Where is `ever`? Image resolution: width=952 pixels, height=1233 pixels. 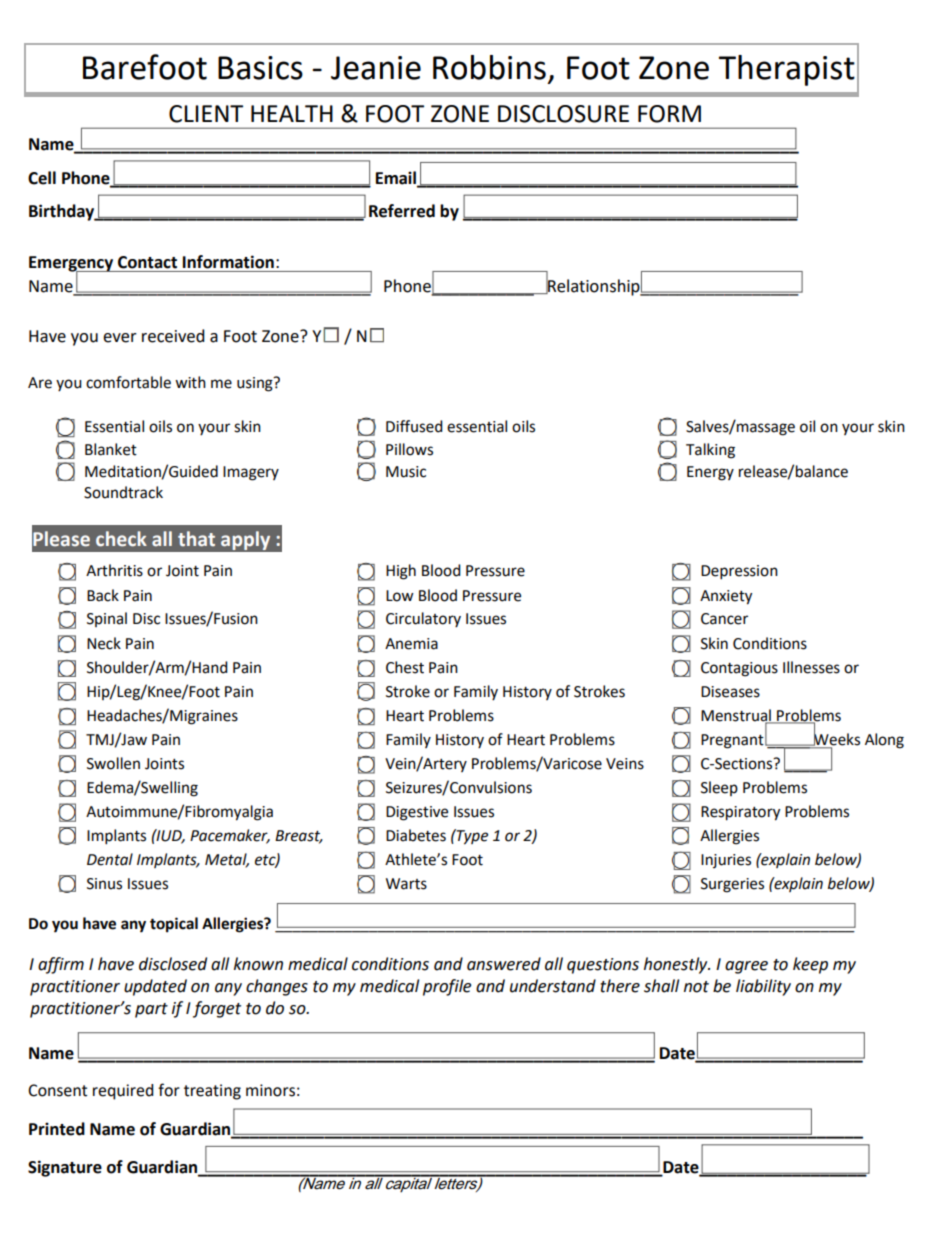 ever is located at coordinates (120, 338).
